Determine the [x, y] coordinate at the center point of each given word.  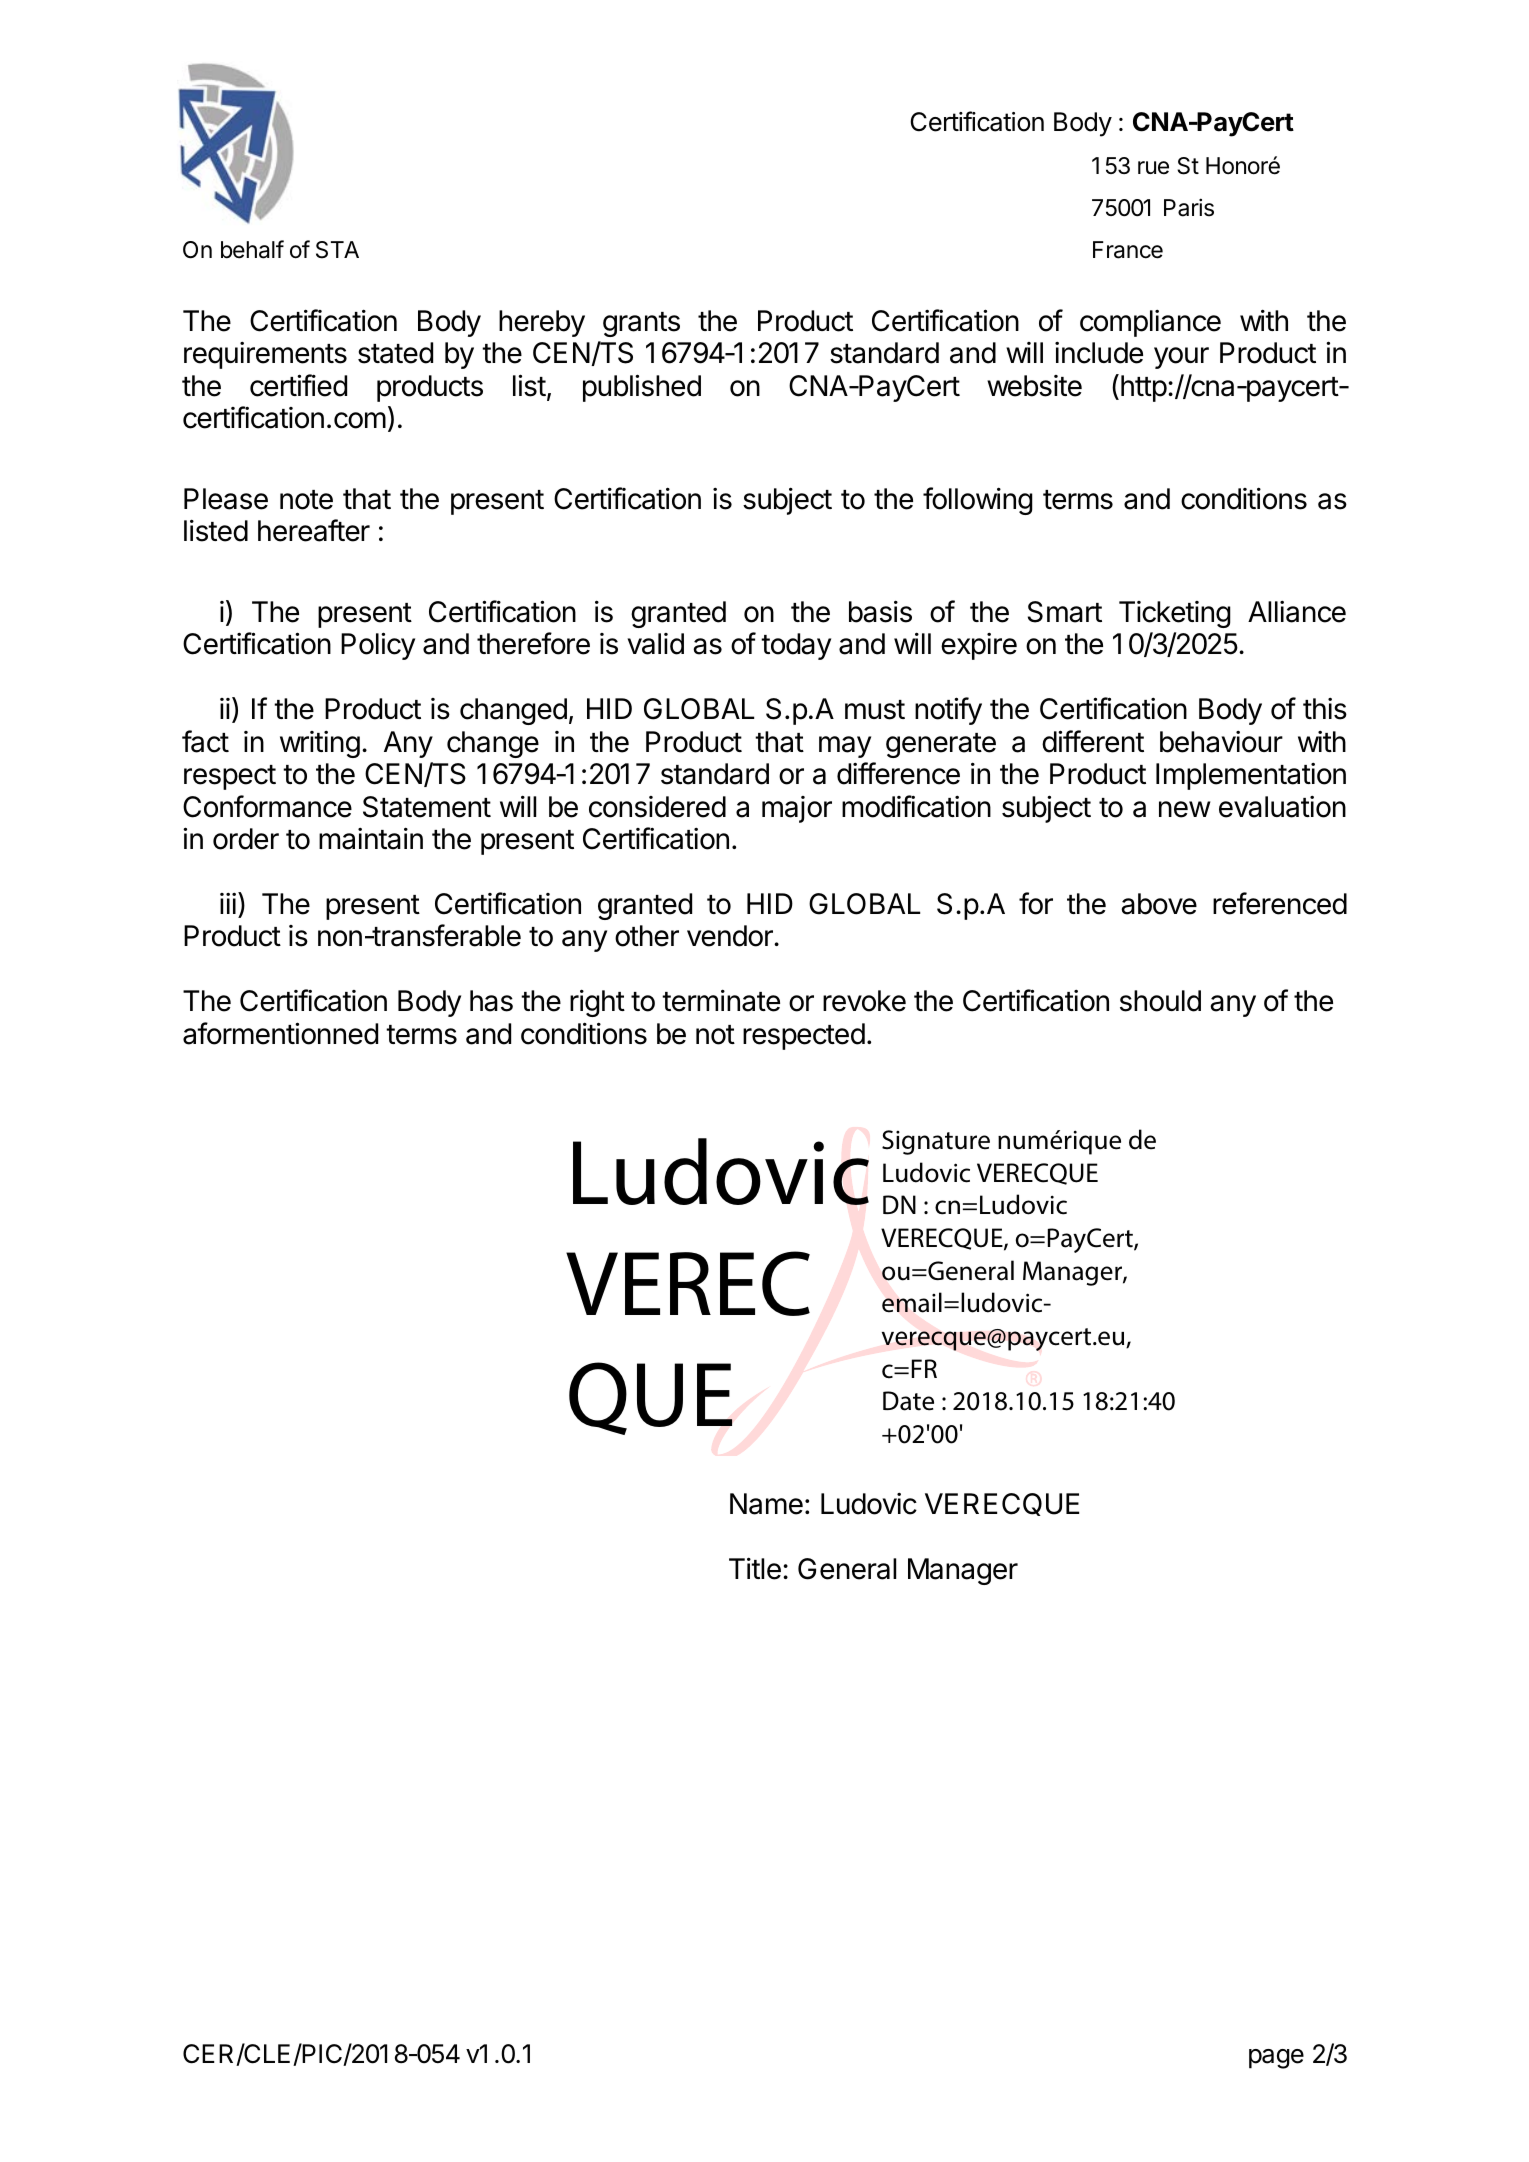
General [847, 1569]
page [1276, 2059]
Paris [1189, 207]
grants [641, 324]
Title [755, 1568]
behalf [252, 249]
